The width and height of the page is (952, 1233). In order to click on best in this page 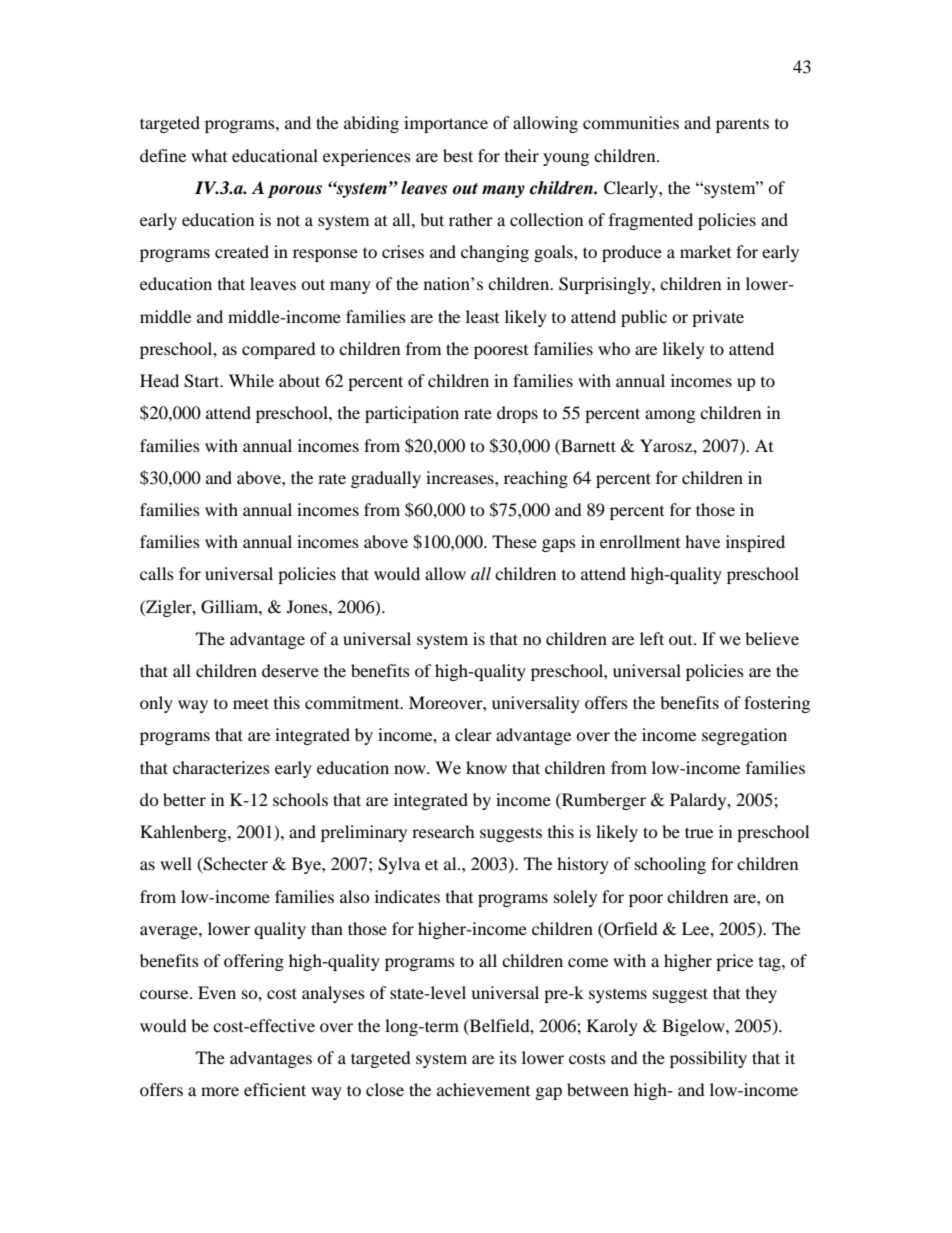, I will do `click(458, 155)`.
